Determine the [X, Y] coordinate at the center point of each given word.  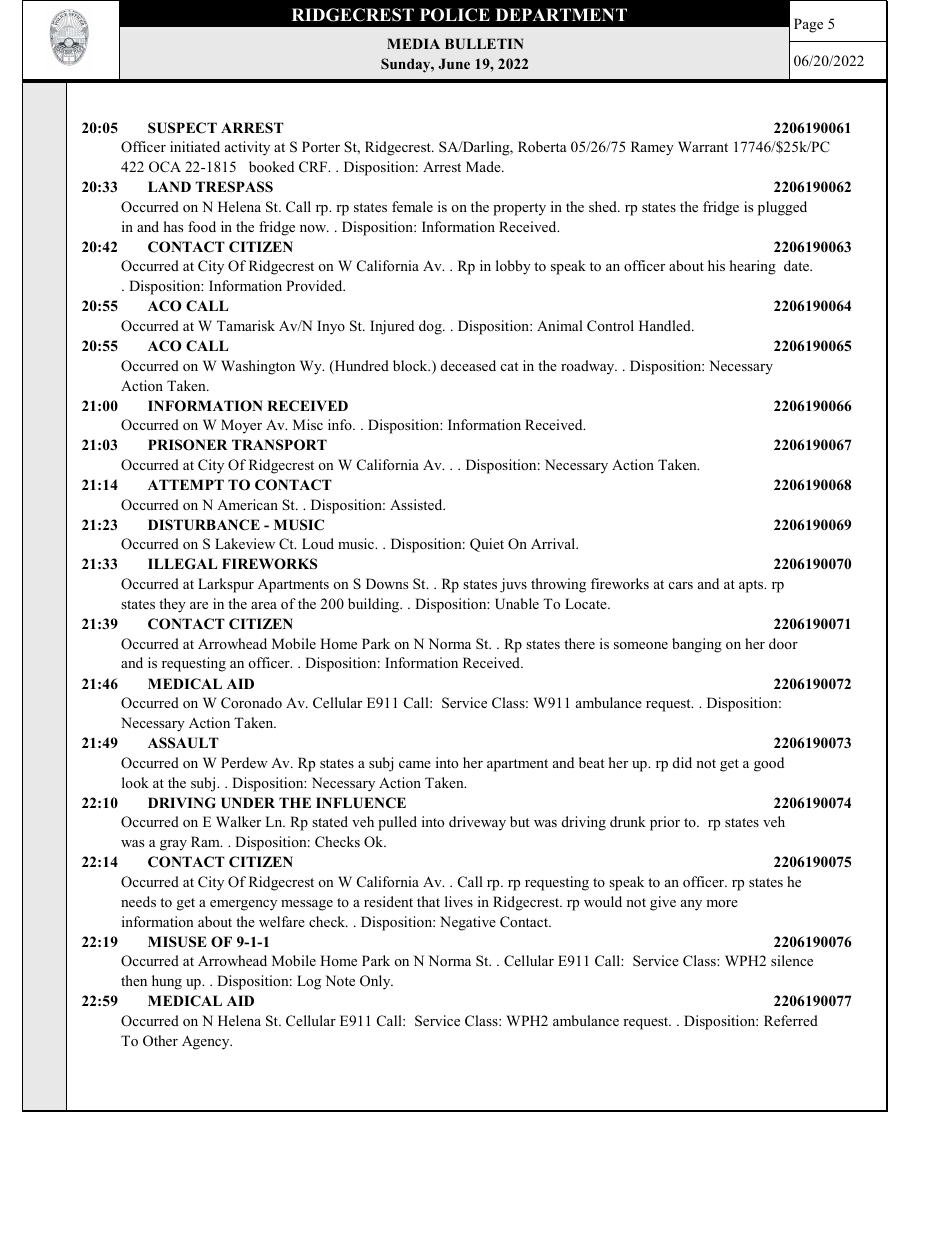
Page [808, 25]
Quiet [487, 545]
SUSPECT [182, 128]
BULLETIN [484, 43]
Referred [791, 1020]
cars [681, 585]
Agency [207, 1042]
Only [376, 982]
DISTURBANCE [204, 525]
